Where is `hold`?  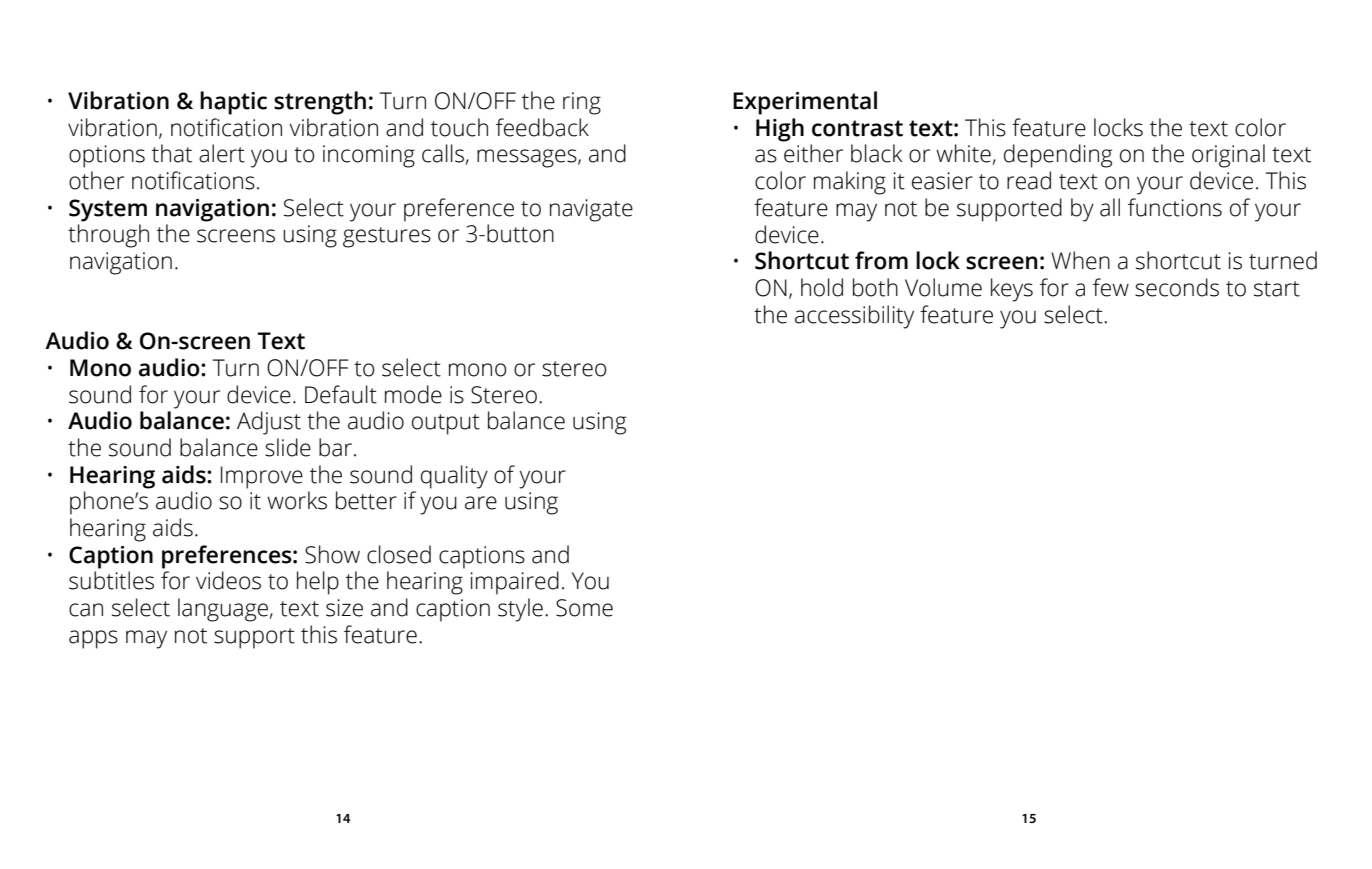 hold is located at coordinates (822, 287).
